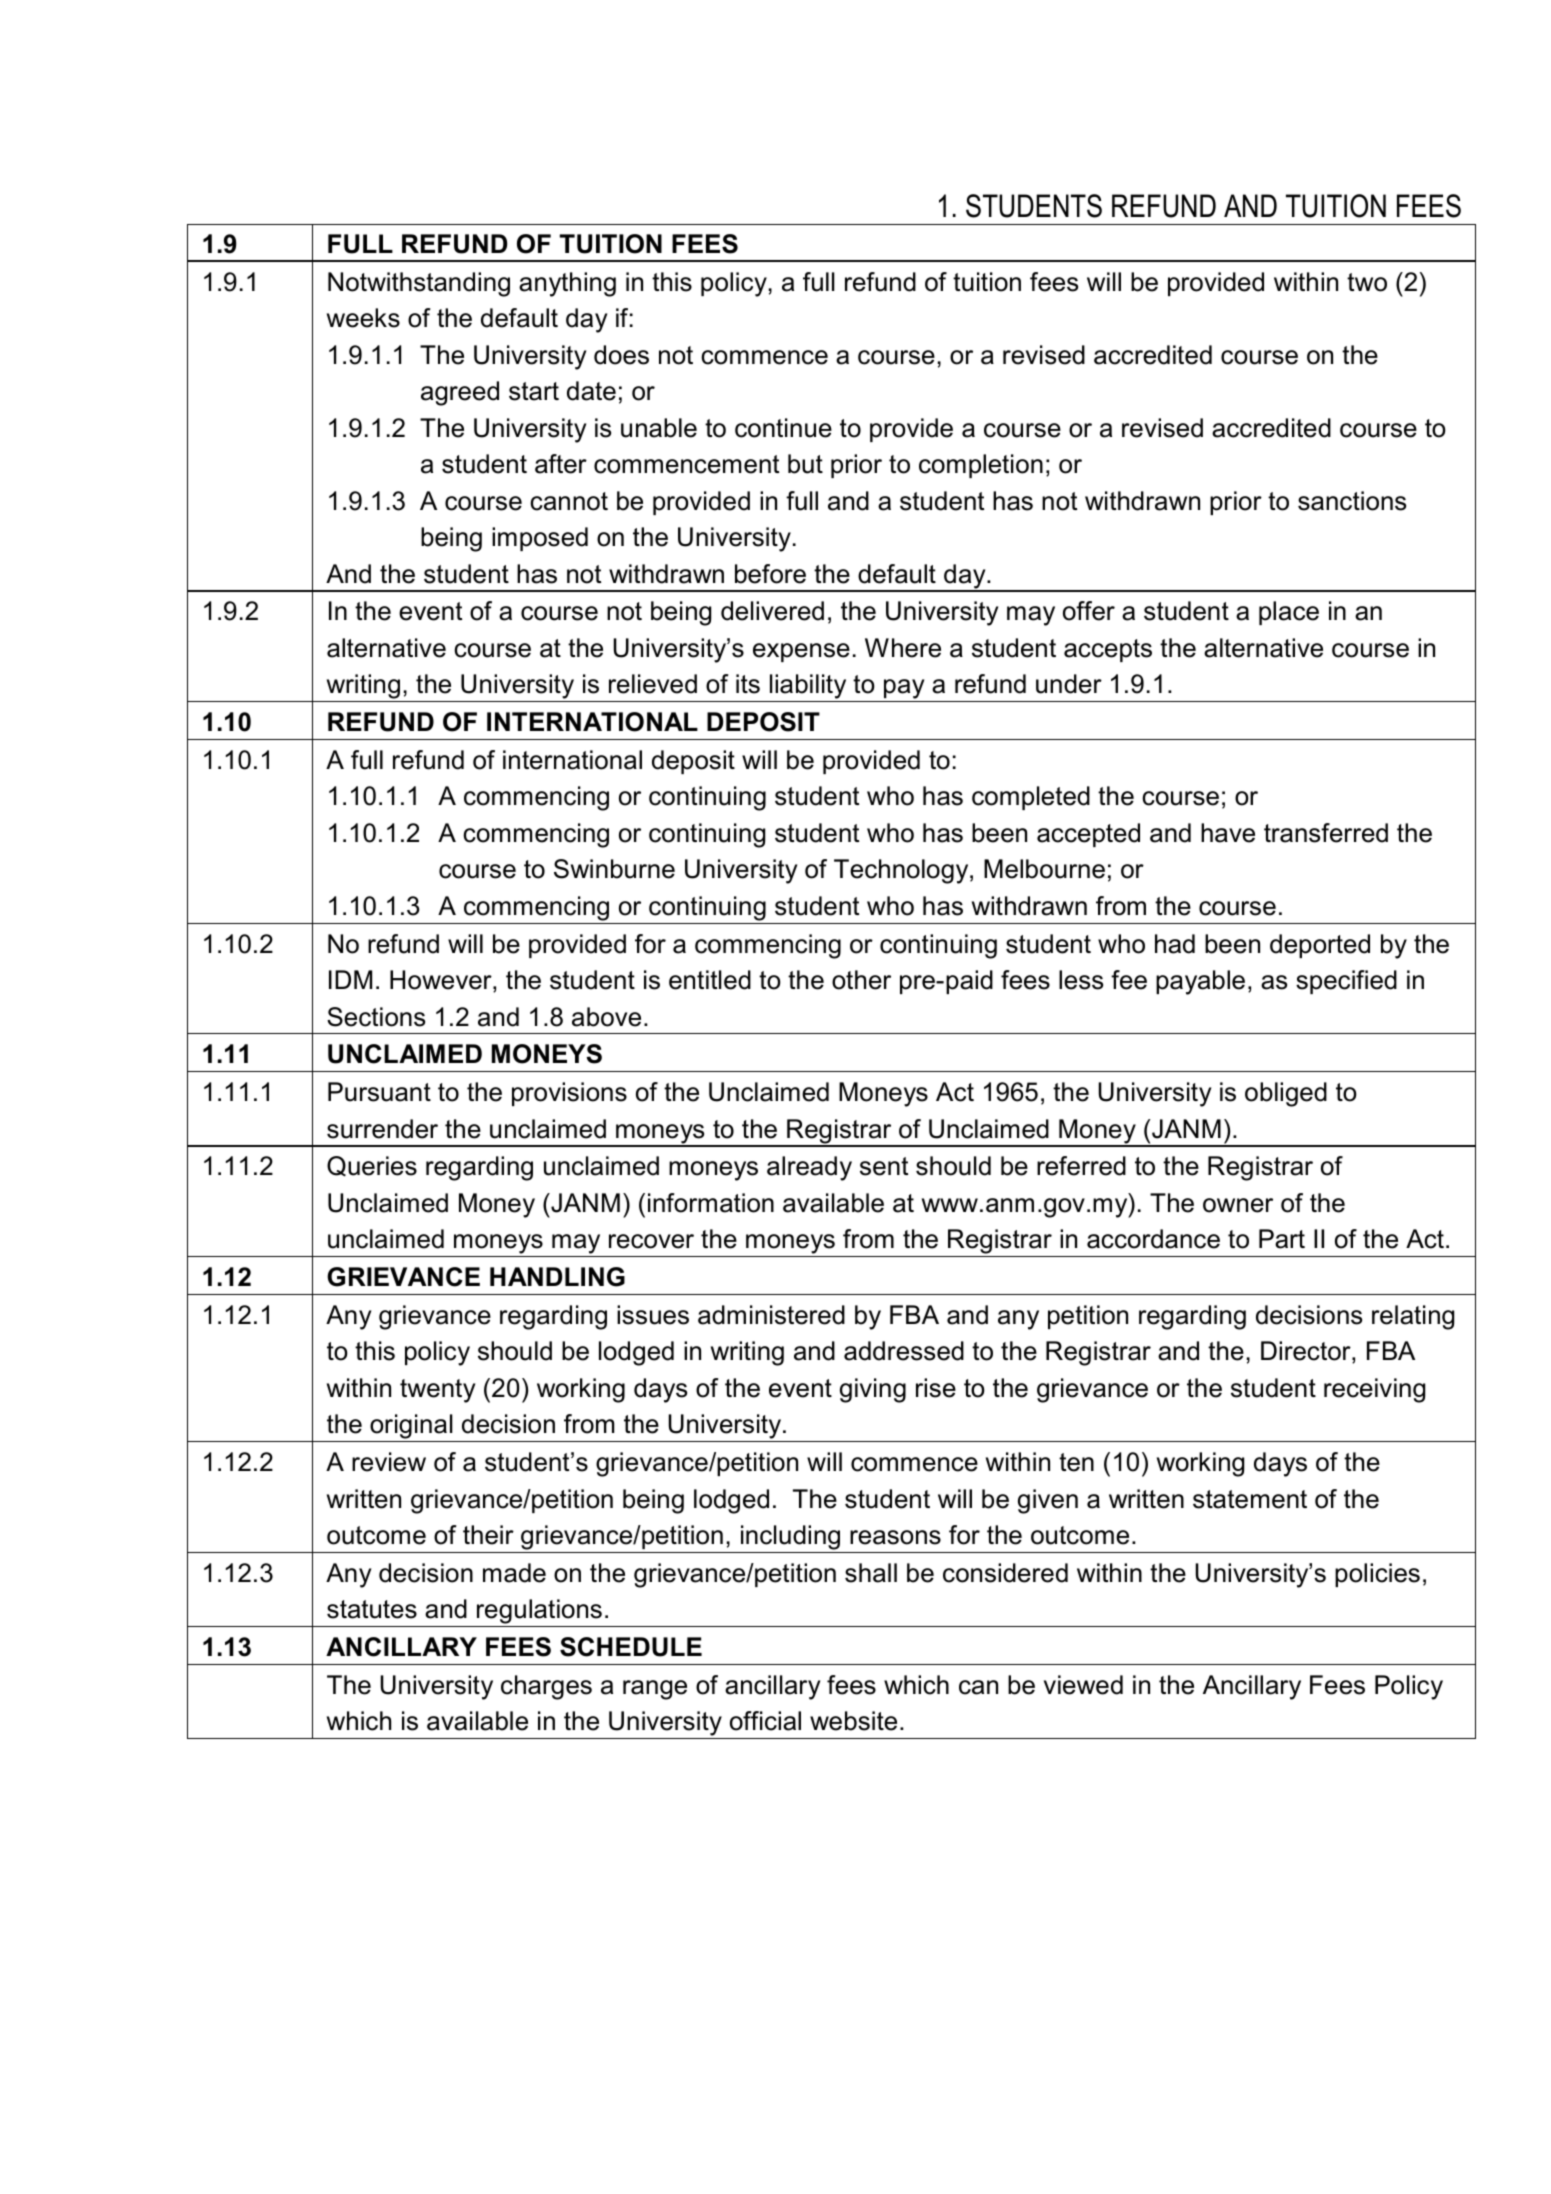 The height and width of the screenshot is (2194, 1551). I want to click on two, so click(1367, 282).
